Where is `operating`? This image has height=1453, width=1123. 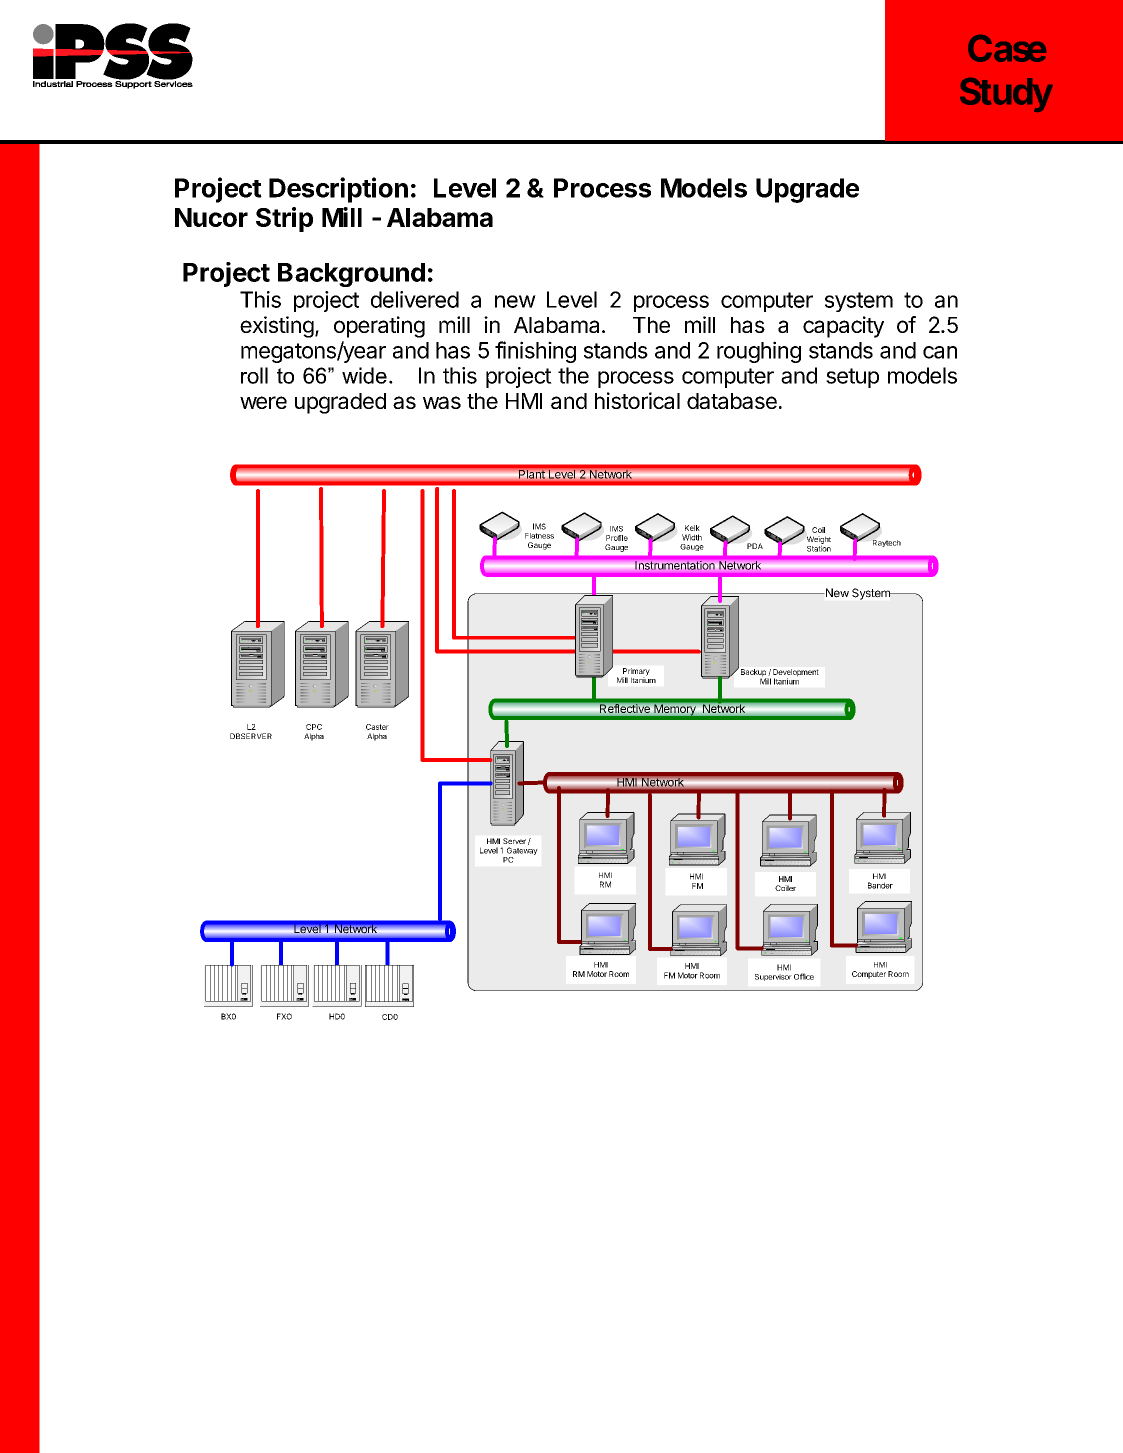 operating is located at coordinates (379, 327).
